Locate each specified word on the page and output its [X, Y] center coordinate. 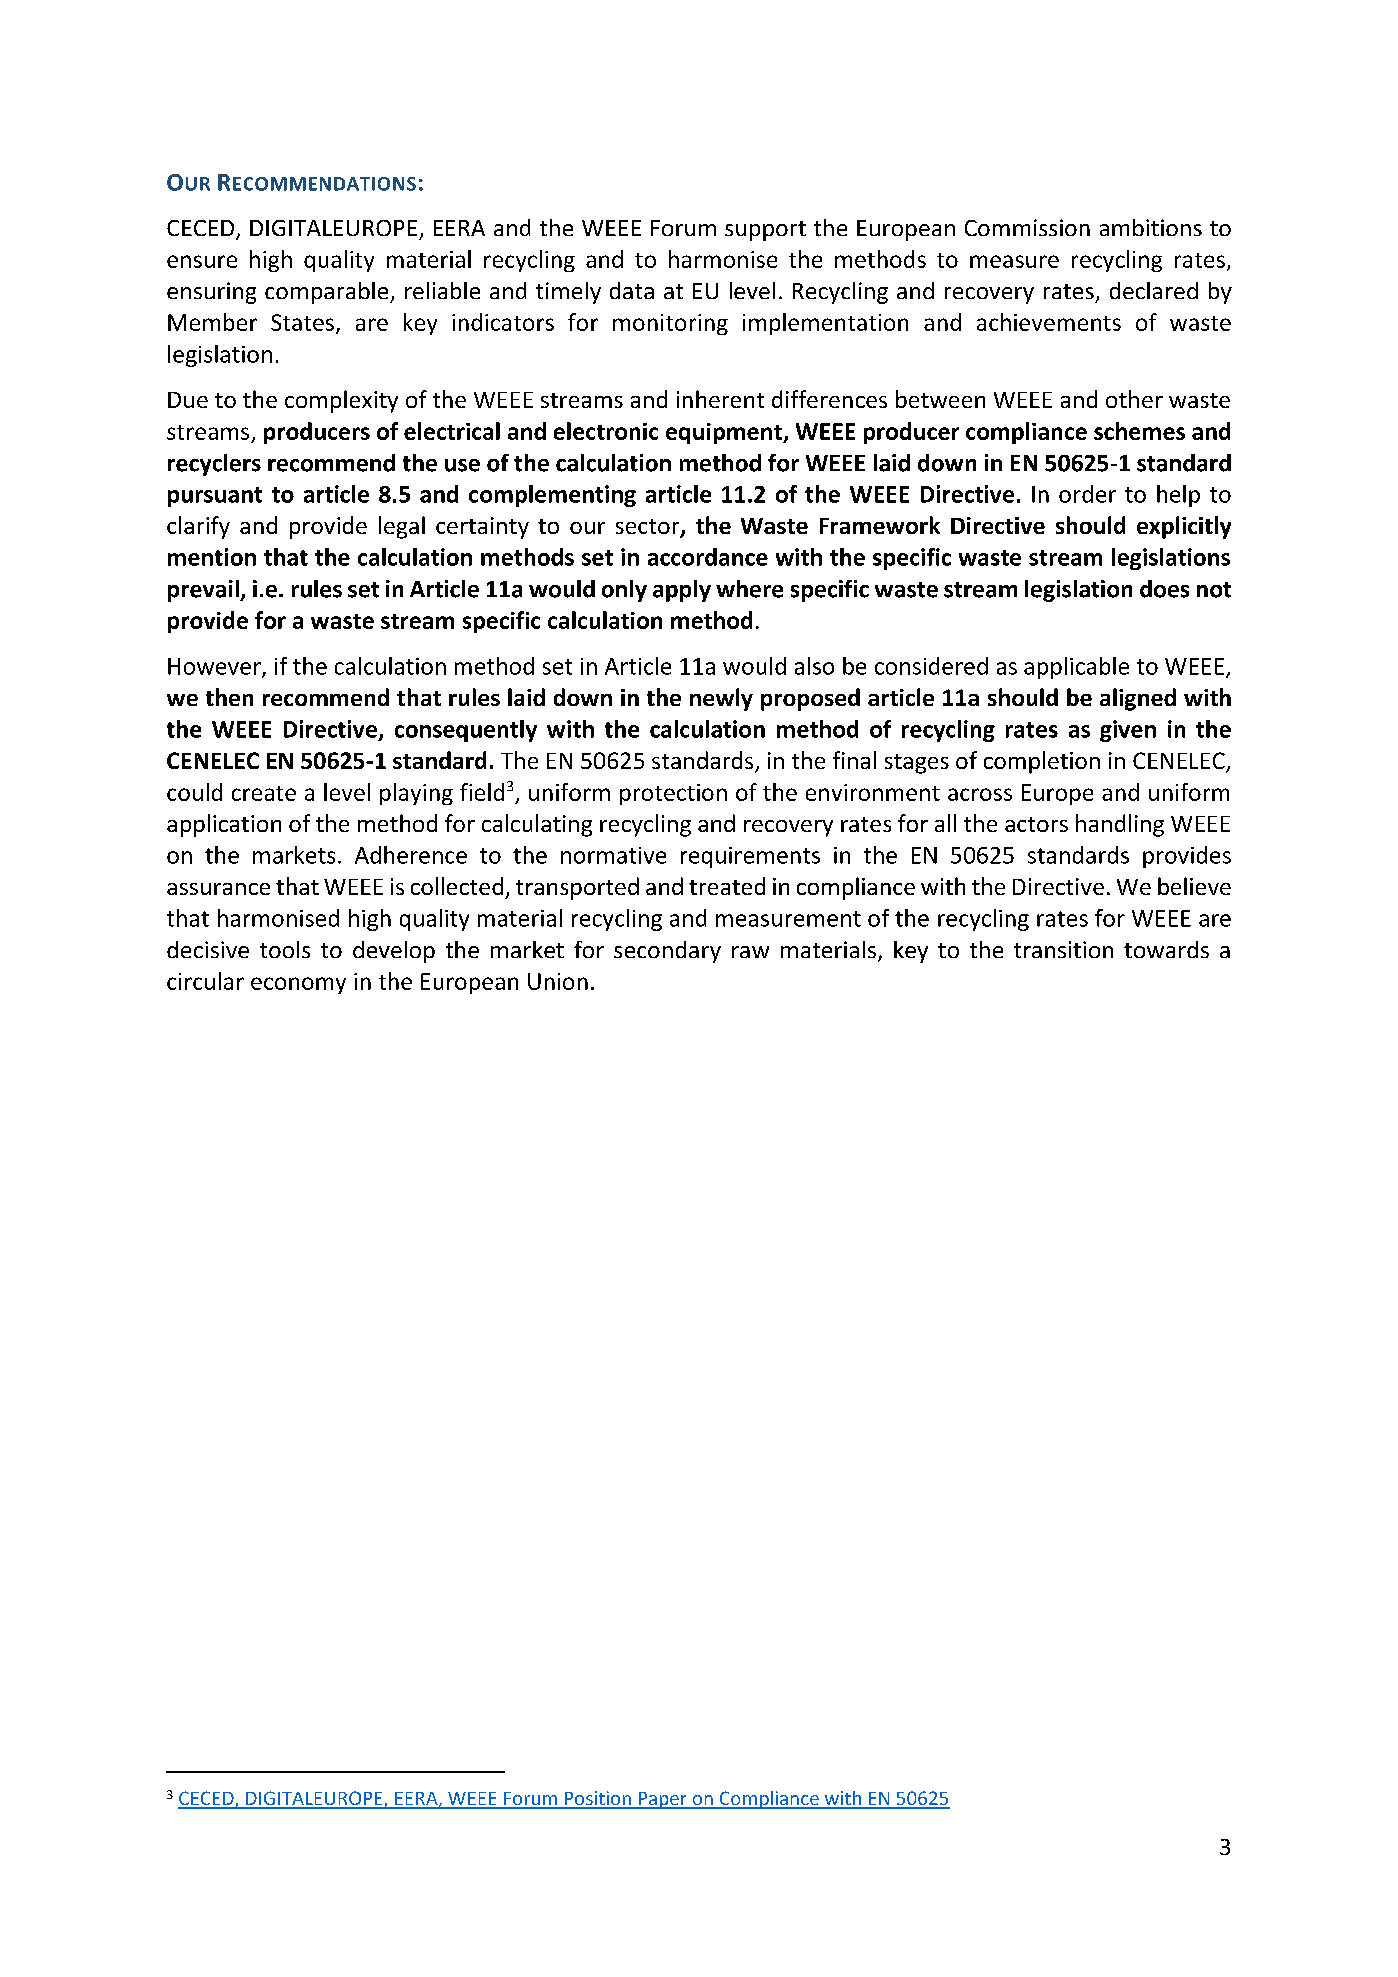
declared [1154, 290]
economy [298, 985]
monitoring [670, 324]
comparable [328, 293]
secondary [667, 952]
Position [598, 1799]
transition [1063, 949]
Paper [662, 1800]
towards [1166, 949]
